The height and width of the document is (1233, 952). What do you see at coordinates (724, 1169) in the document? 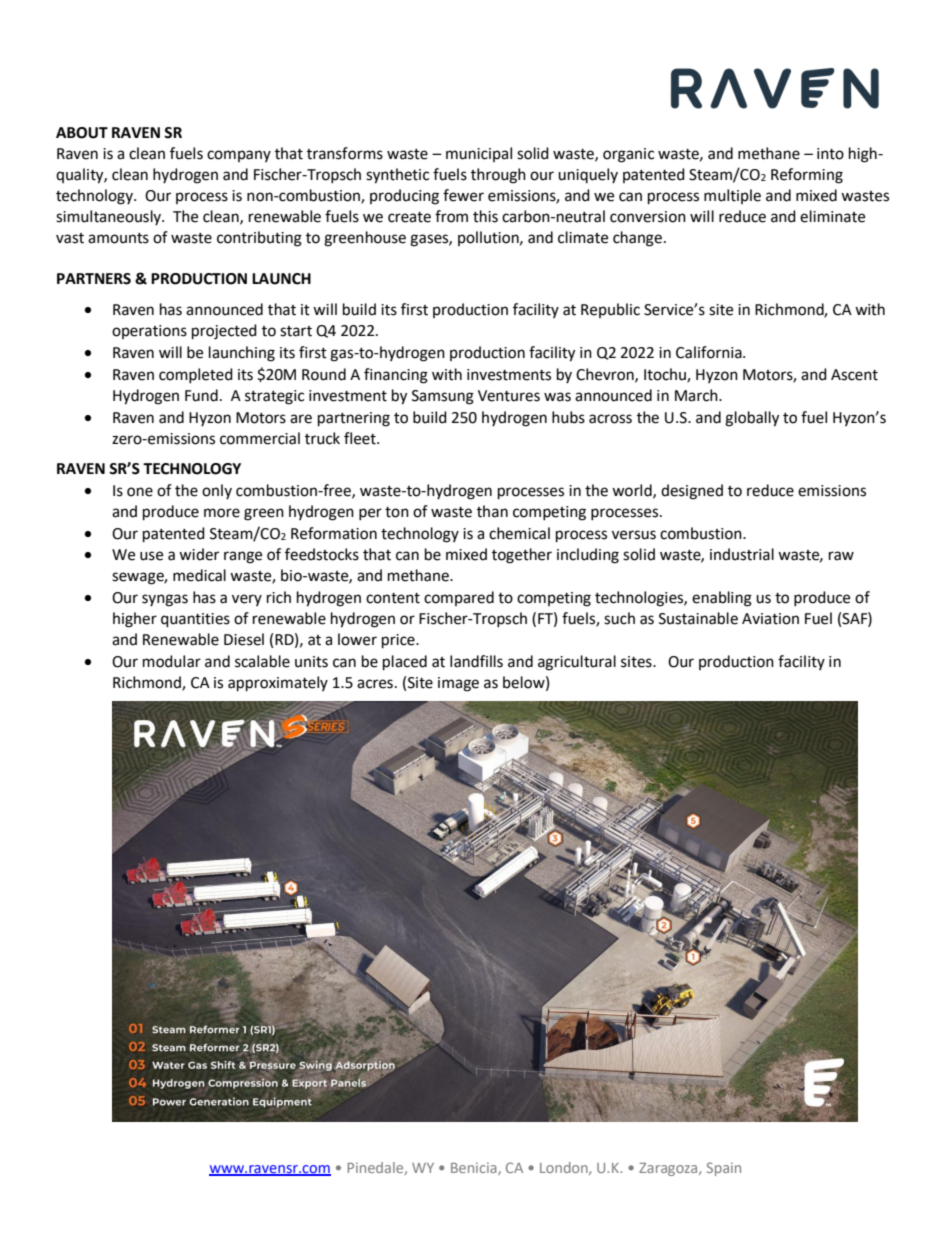
I see `Spain` at bounding box center [724, 1169].
